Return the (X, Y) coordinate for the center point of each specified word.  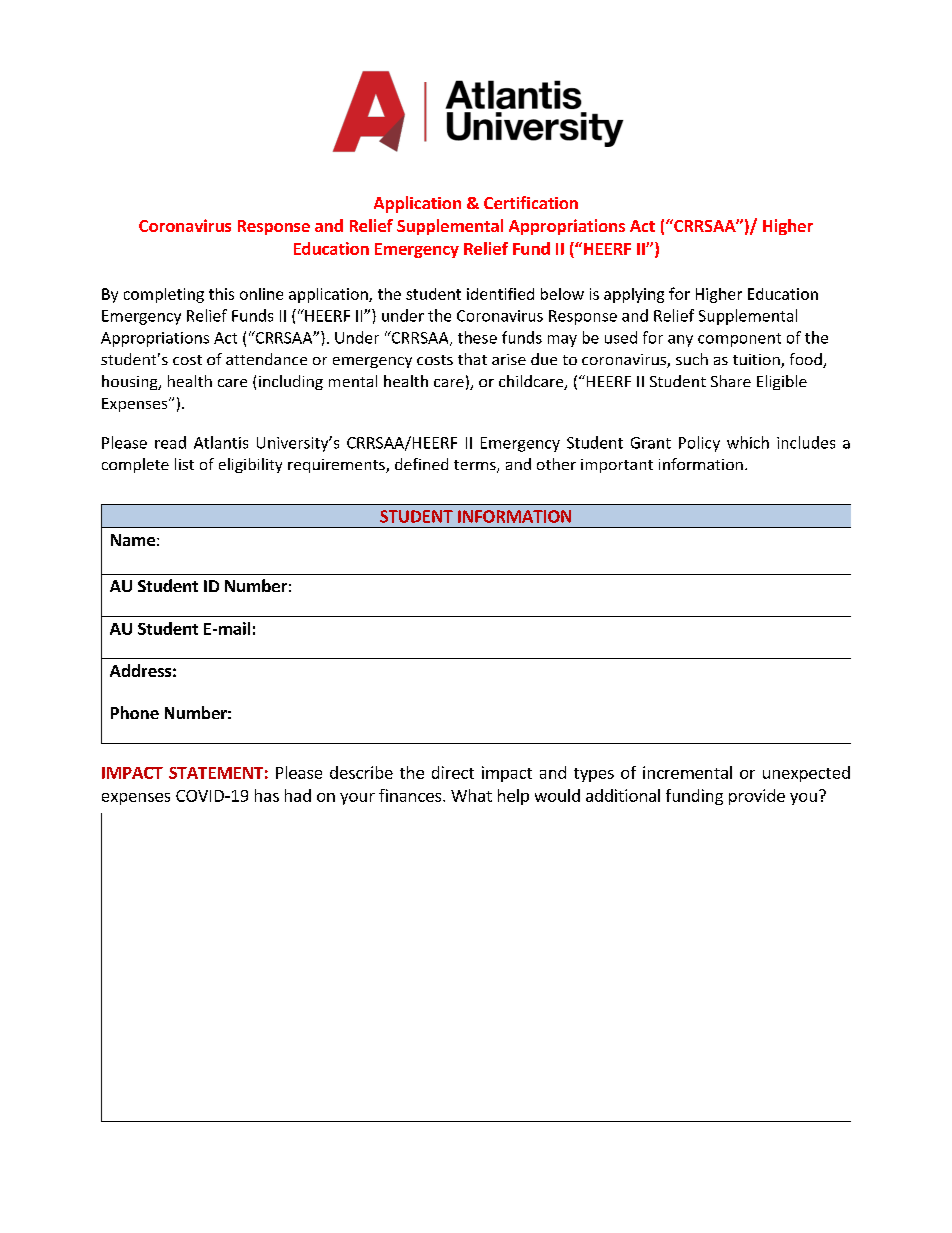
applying (634, 295)
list (184, 464)
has (267, 795)
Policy (699, 444)
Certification (531, 202)
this (221, 294)
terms (476, 466)
